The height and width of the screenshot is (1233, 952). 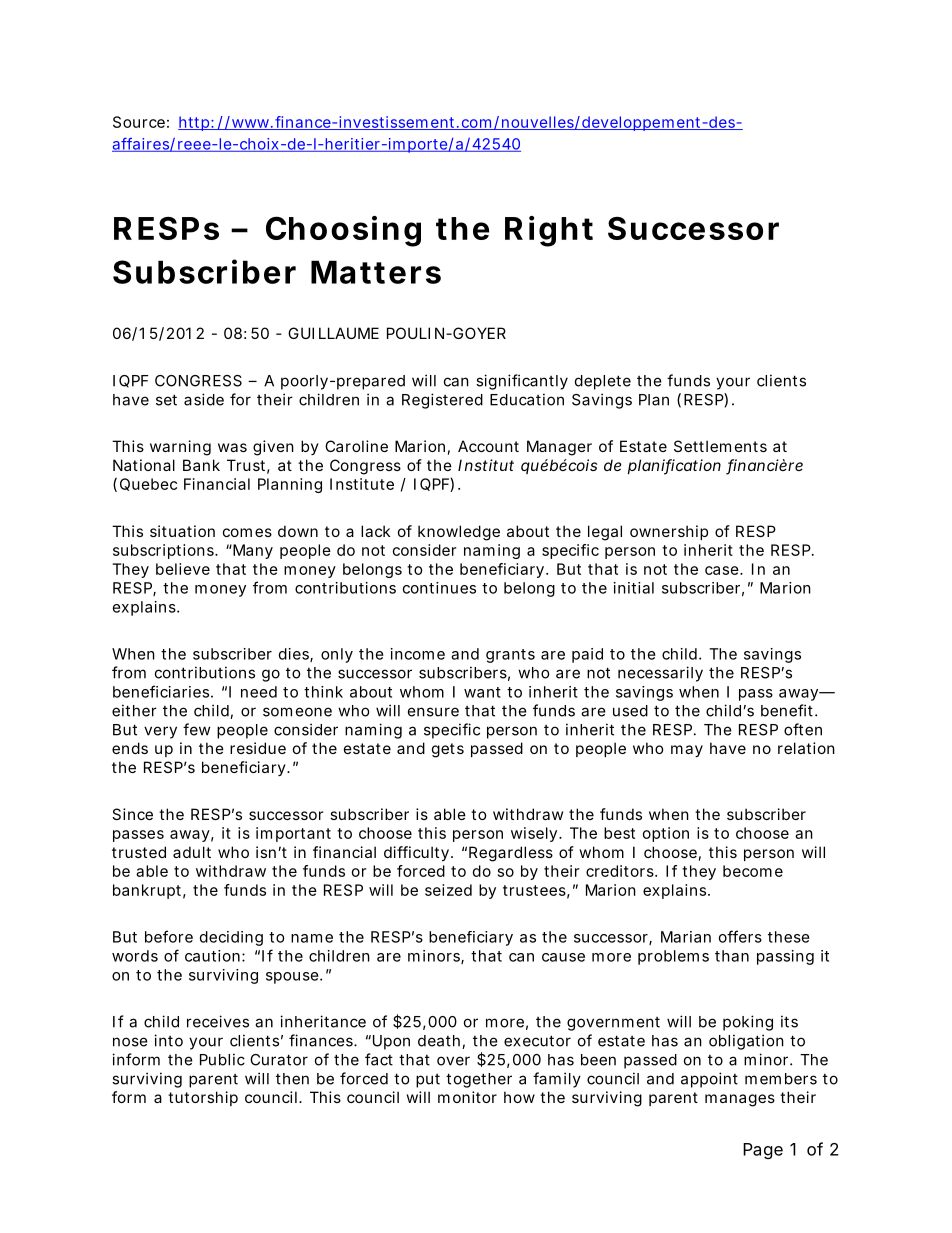 I want to click on deplete, so click(x=603, y=382).
